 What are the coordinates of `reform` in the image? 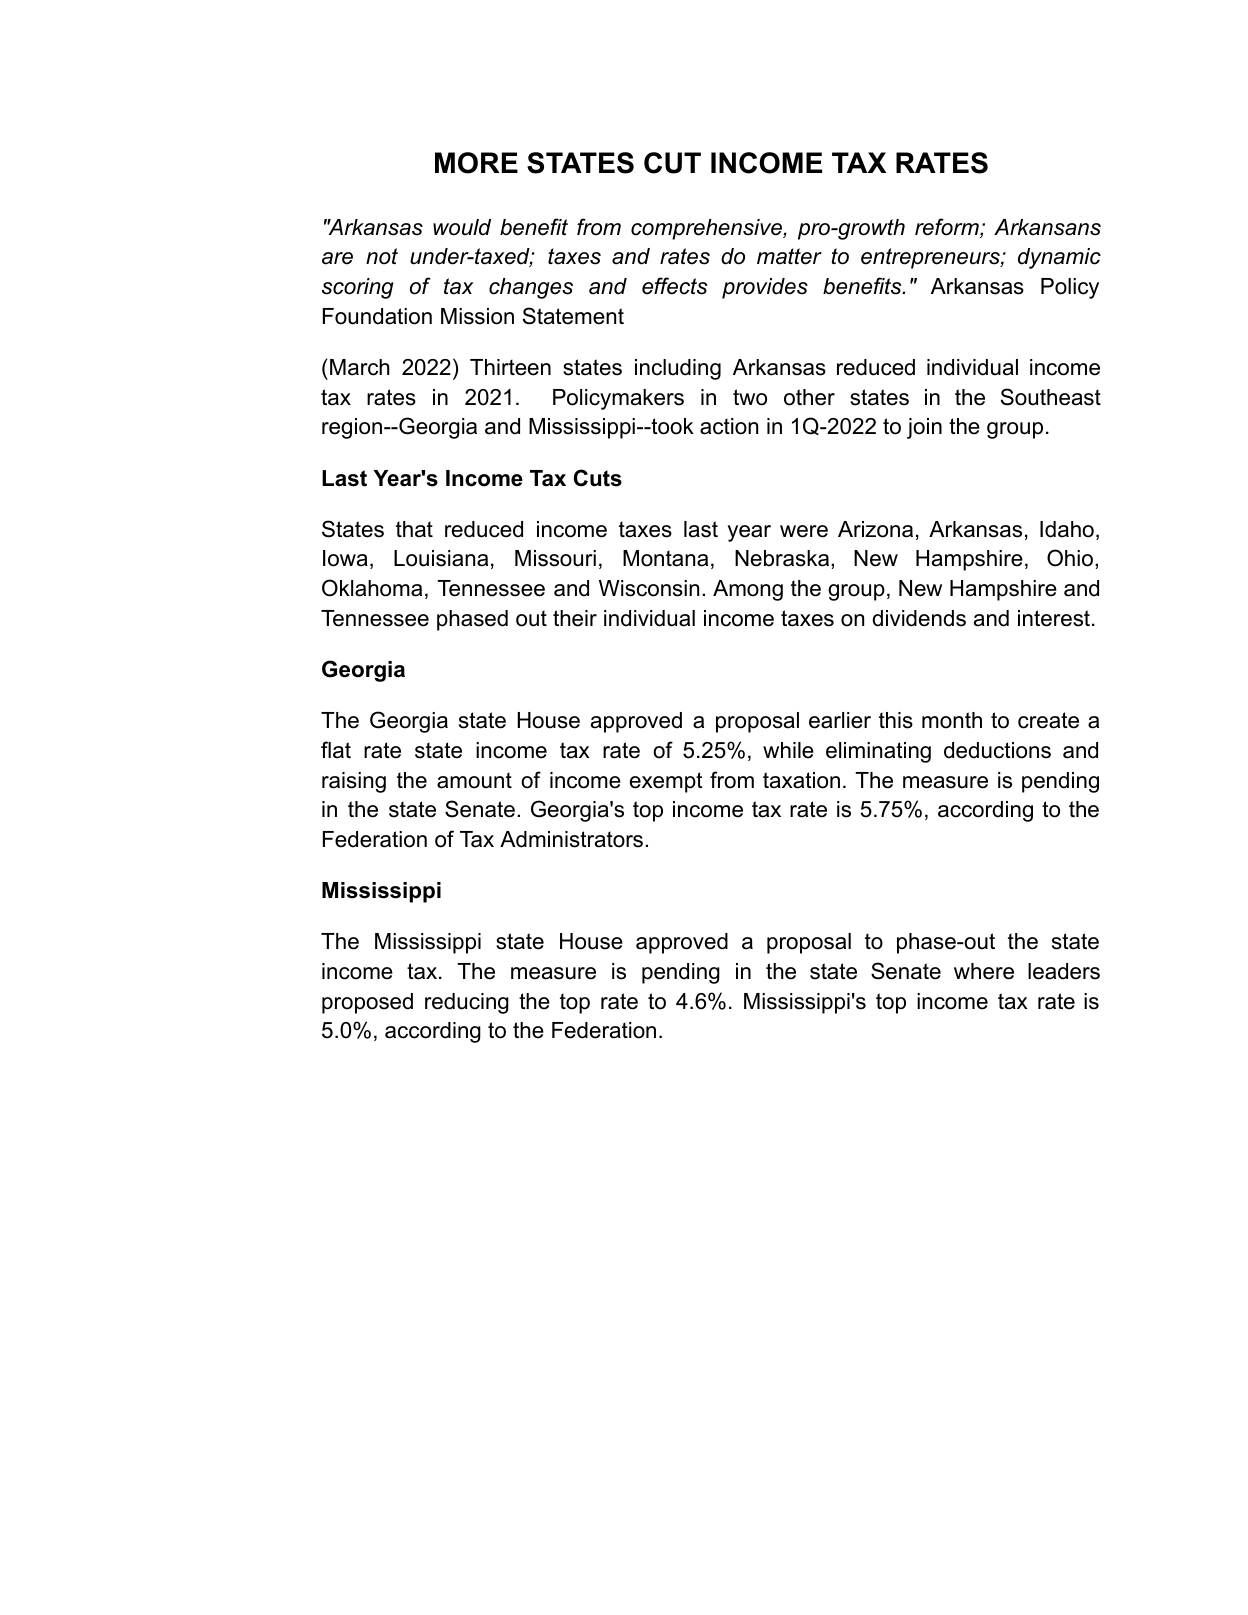 It's located at (948, 228).
